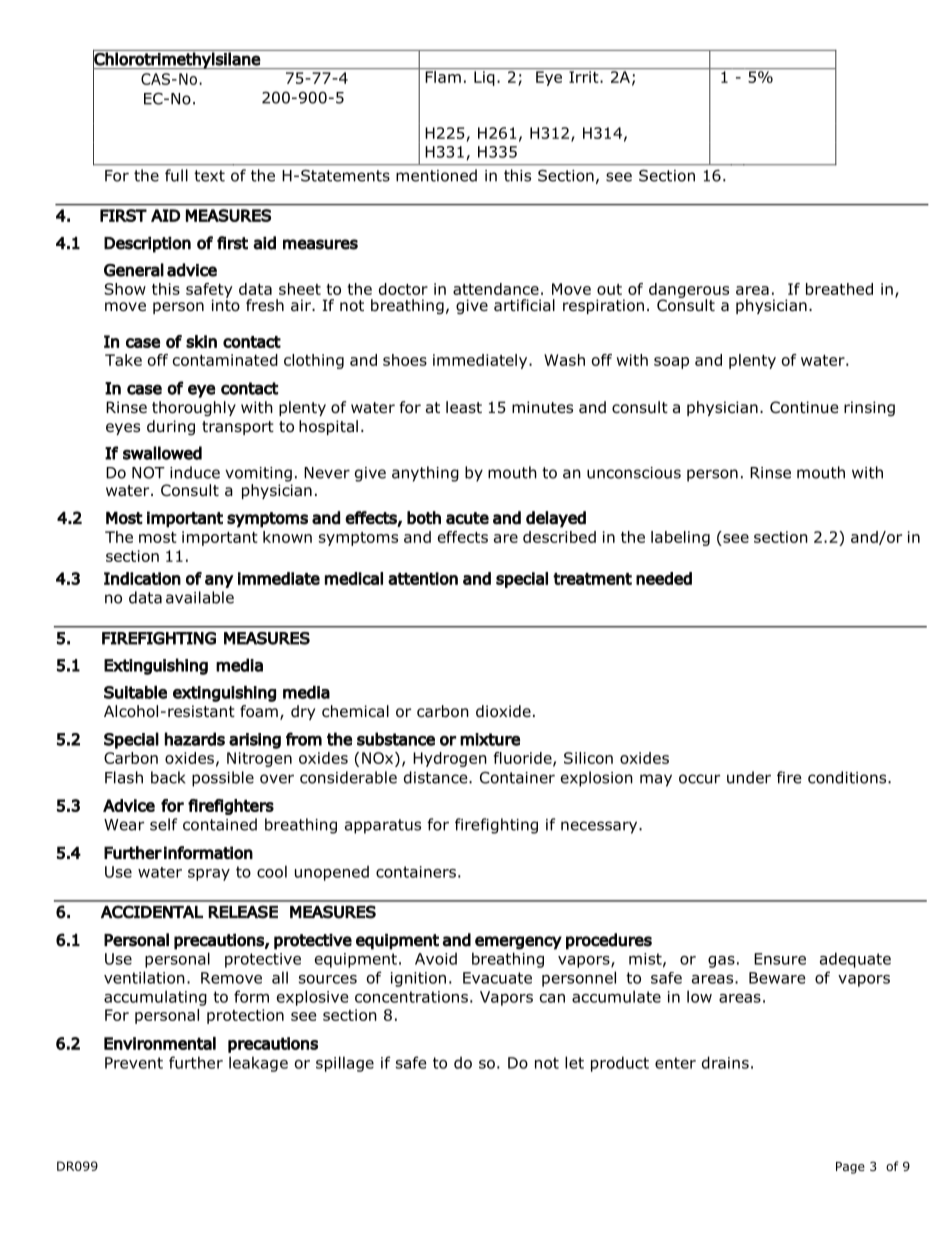  What do you see at coordinates (804, 407) in the screenshot?
I see `Continue` at bounding box center [804, 407].
